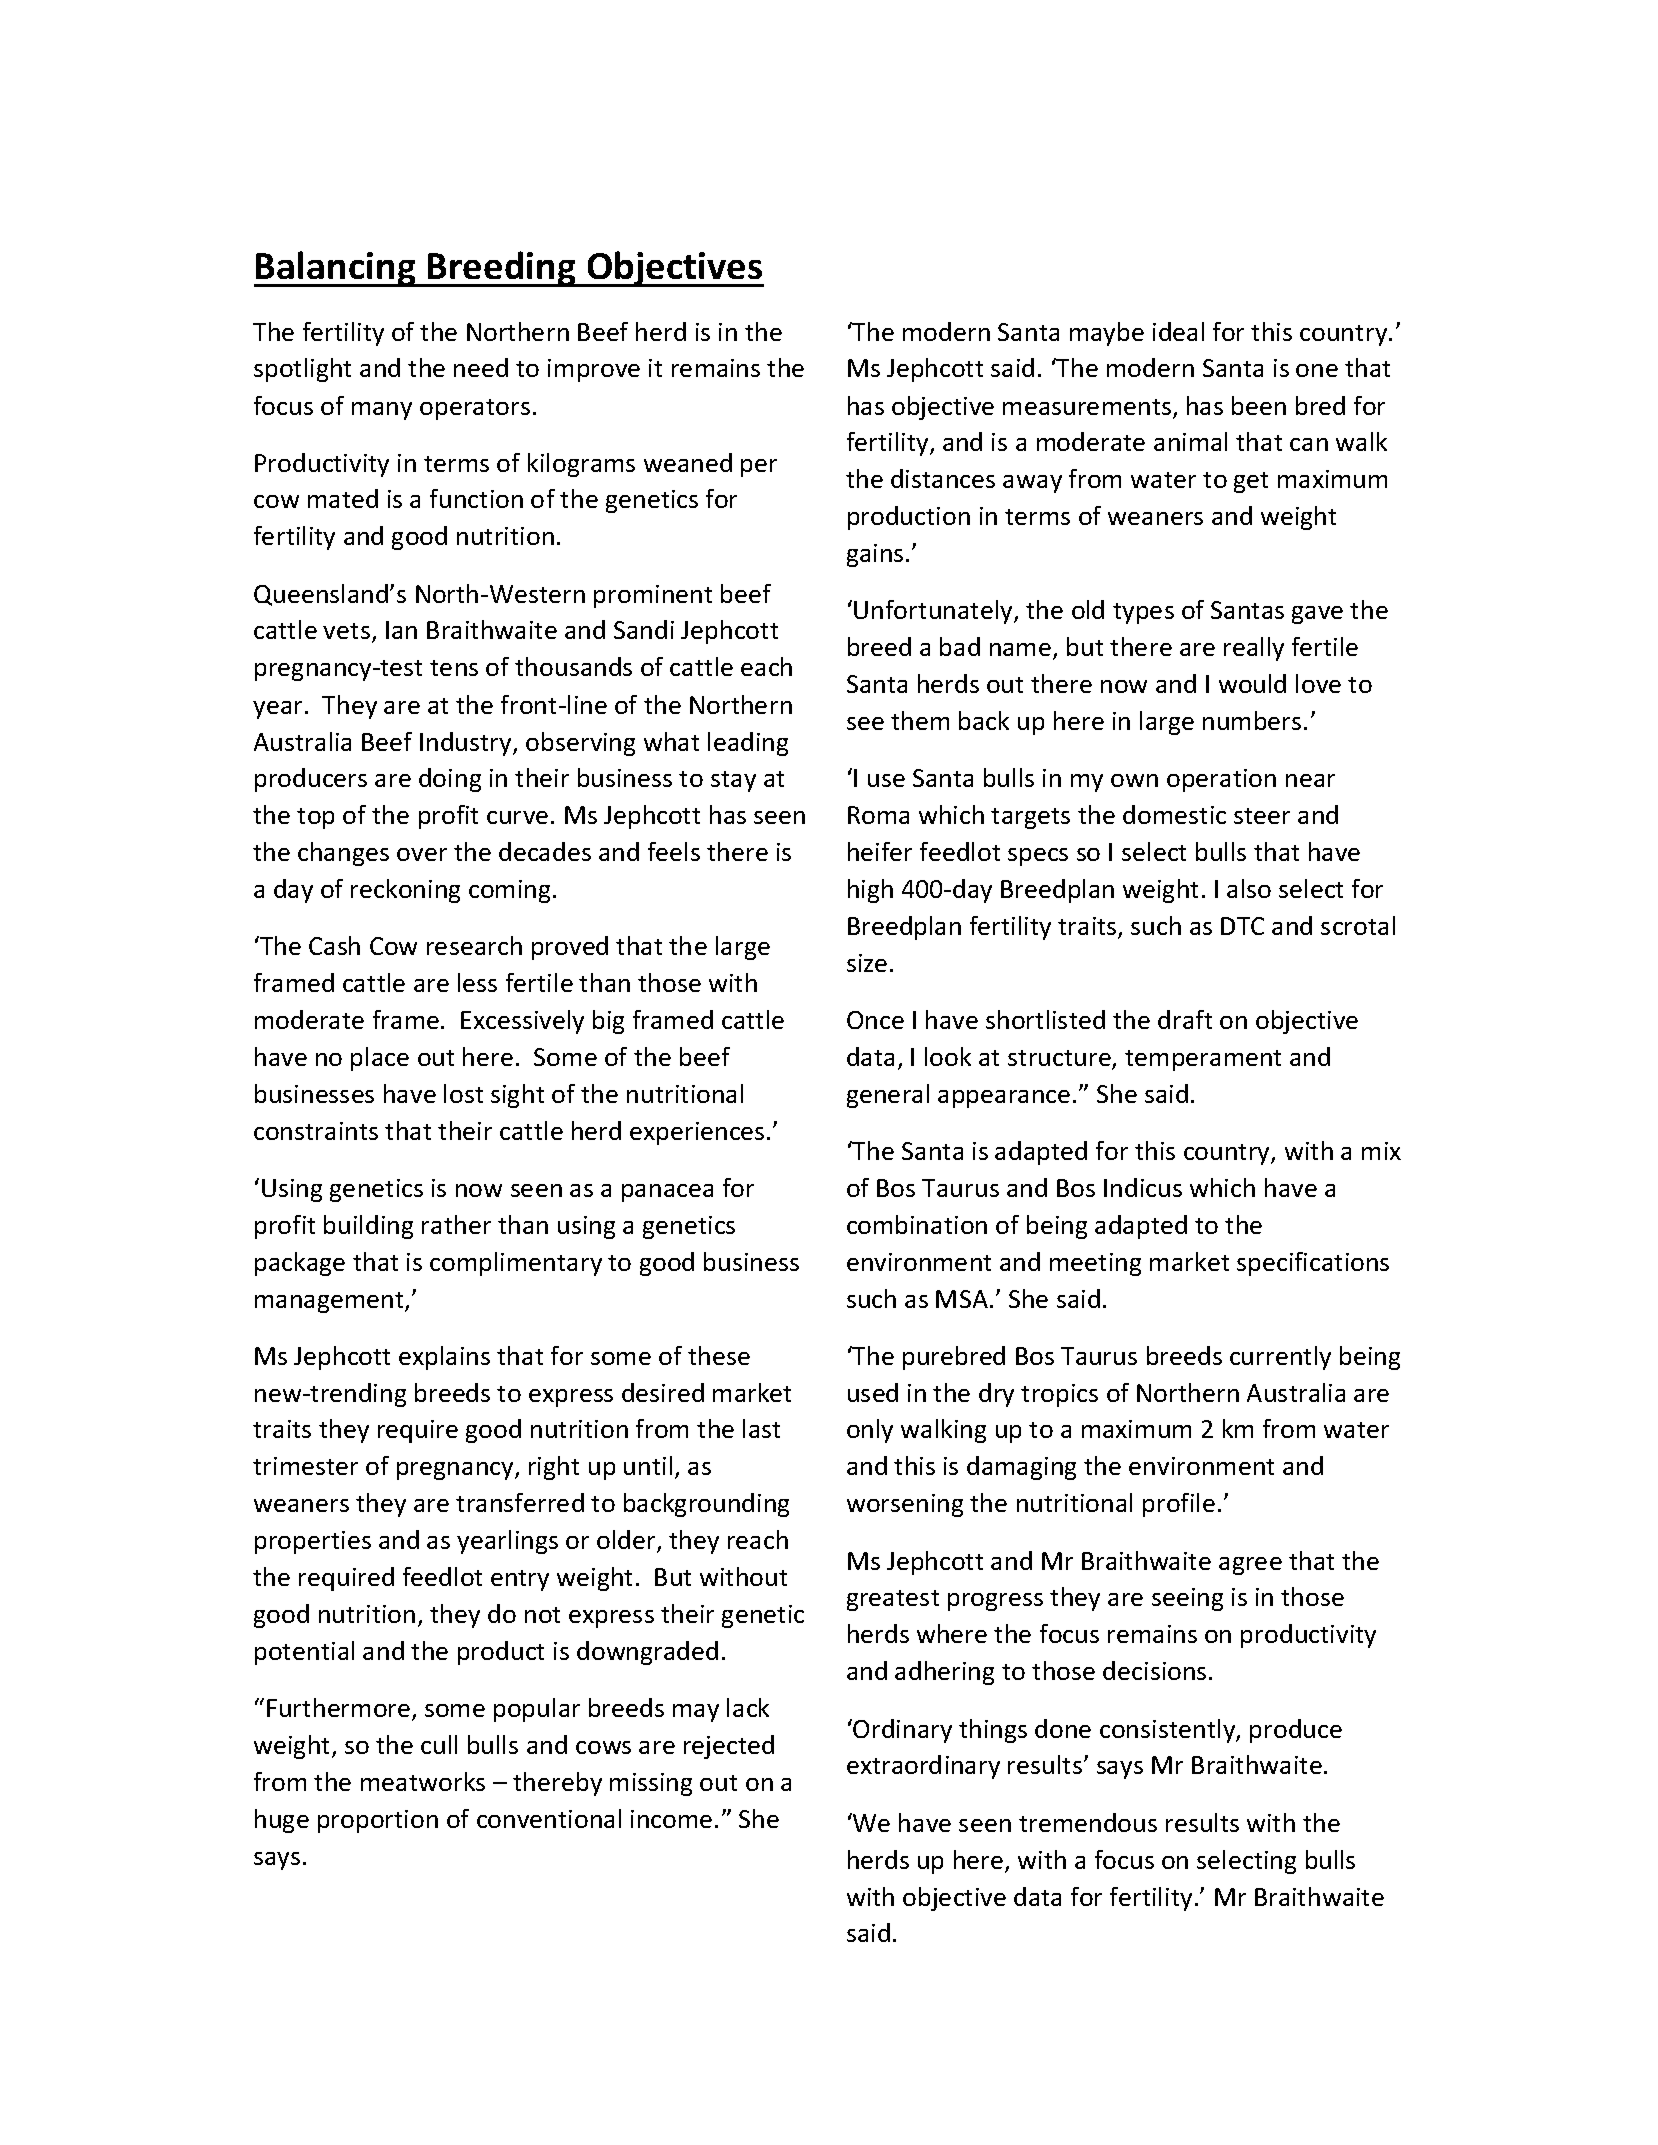 Image resolution: width=1658 pixels, height=2145 pixels. Describe the element at coordinates (729, 1747) in the screenshot. I see `rejected` at that location.
